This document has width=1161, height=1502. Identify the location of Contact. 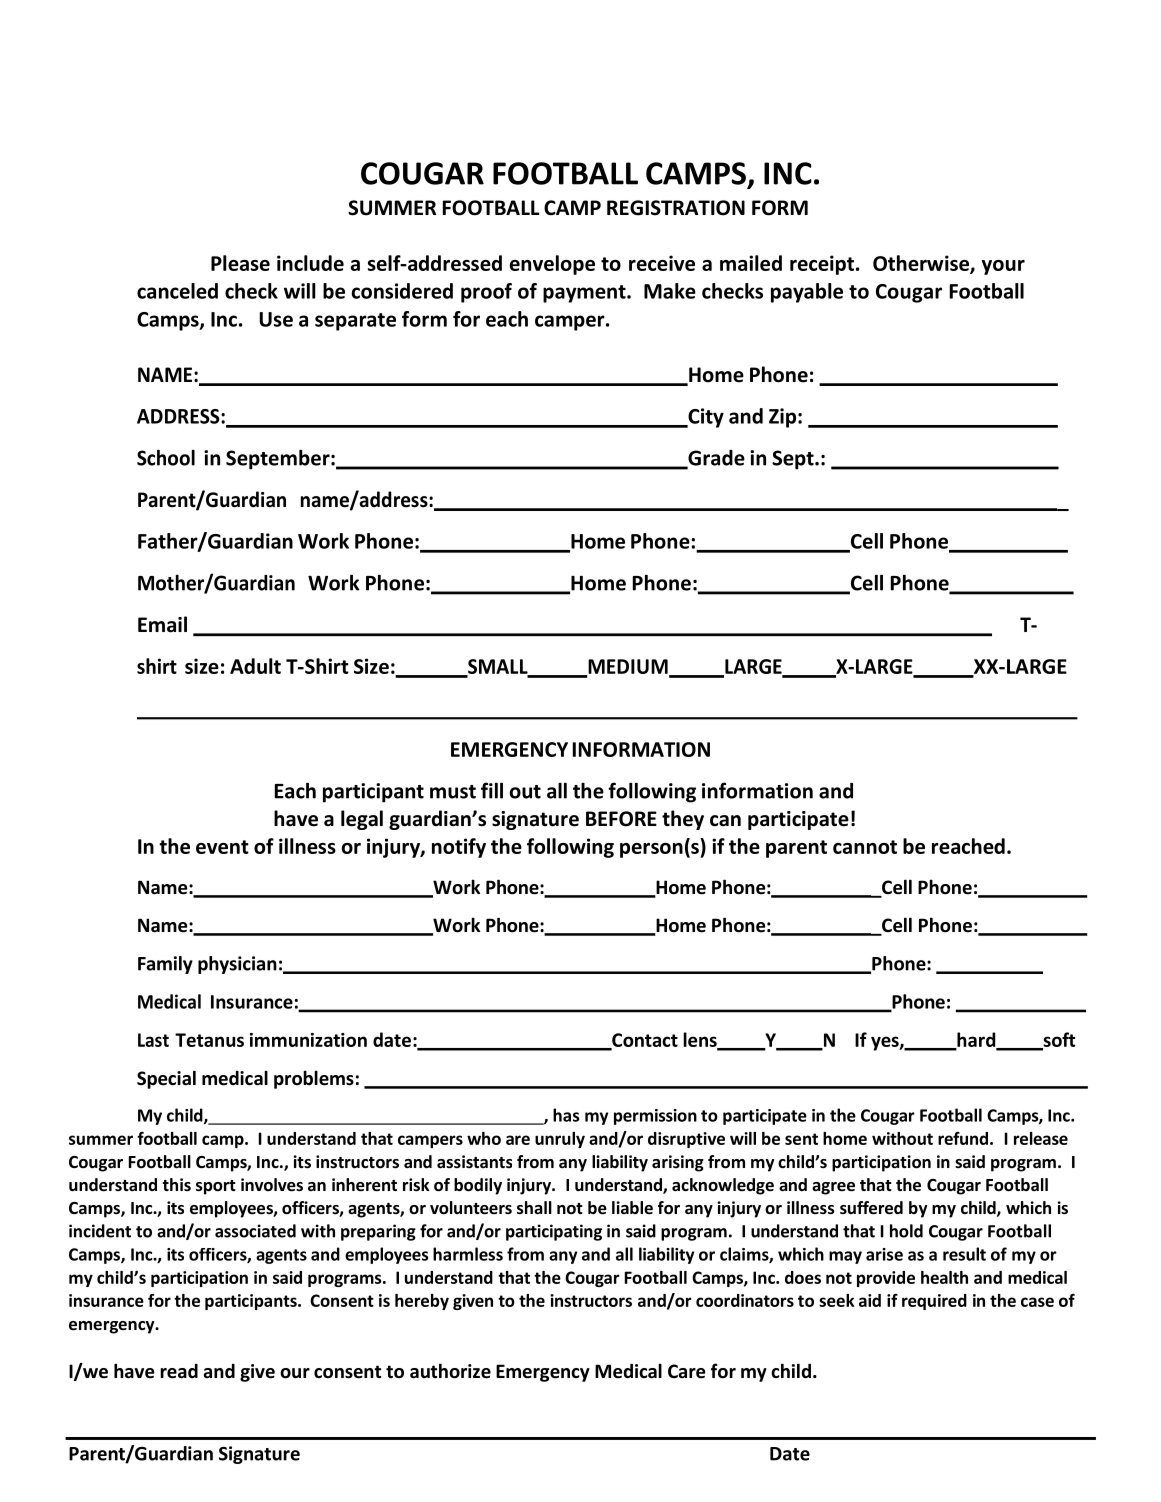
(644, 1041).
